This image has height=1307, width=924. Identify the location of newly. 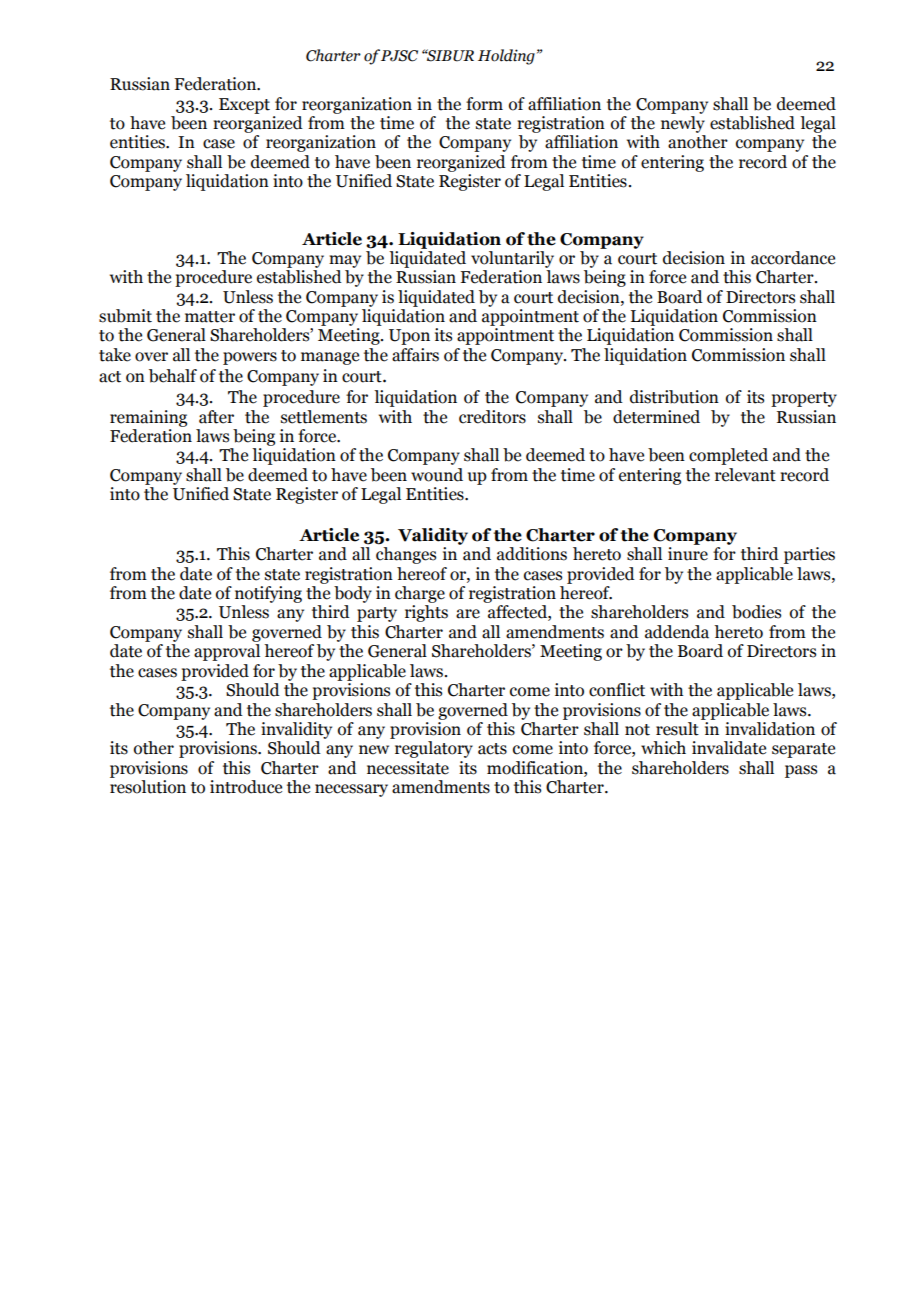
(683, 123).
